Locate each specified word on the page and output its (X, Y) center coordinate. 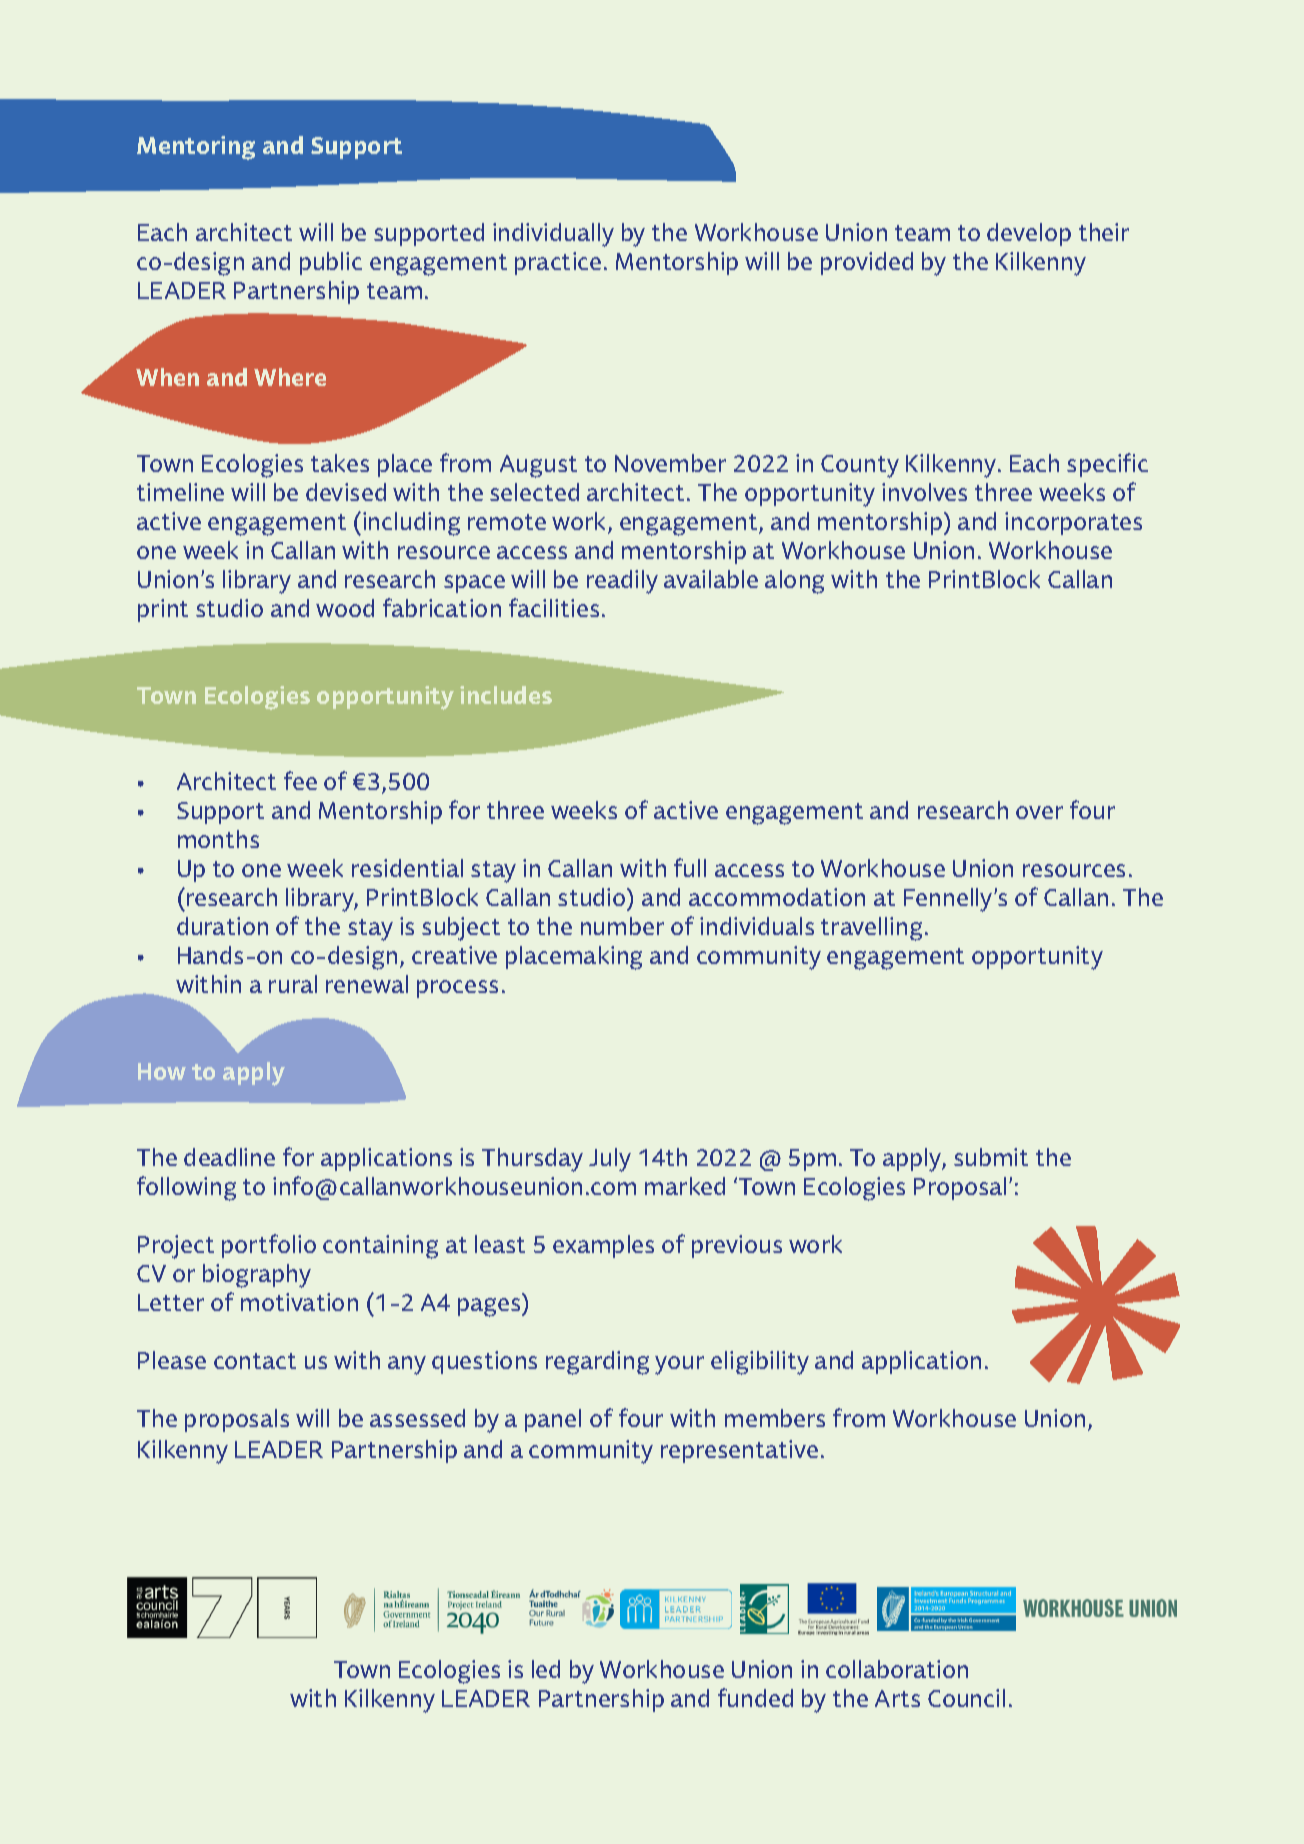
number (622, 926)
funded (755, 1697)
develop (1029, 234)
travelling (871, 929)
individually (553, 235)
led (546, 1669)
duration (222, 926)
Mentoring (196, 148)
